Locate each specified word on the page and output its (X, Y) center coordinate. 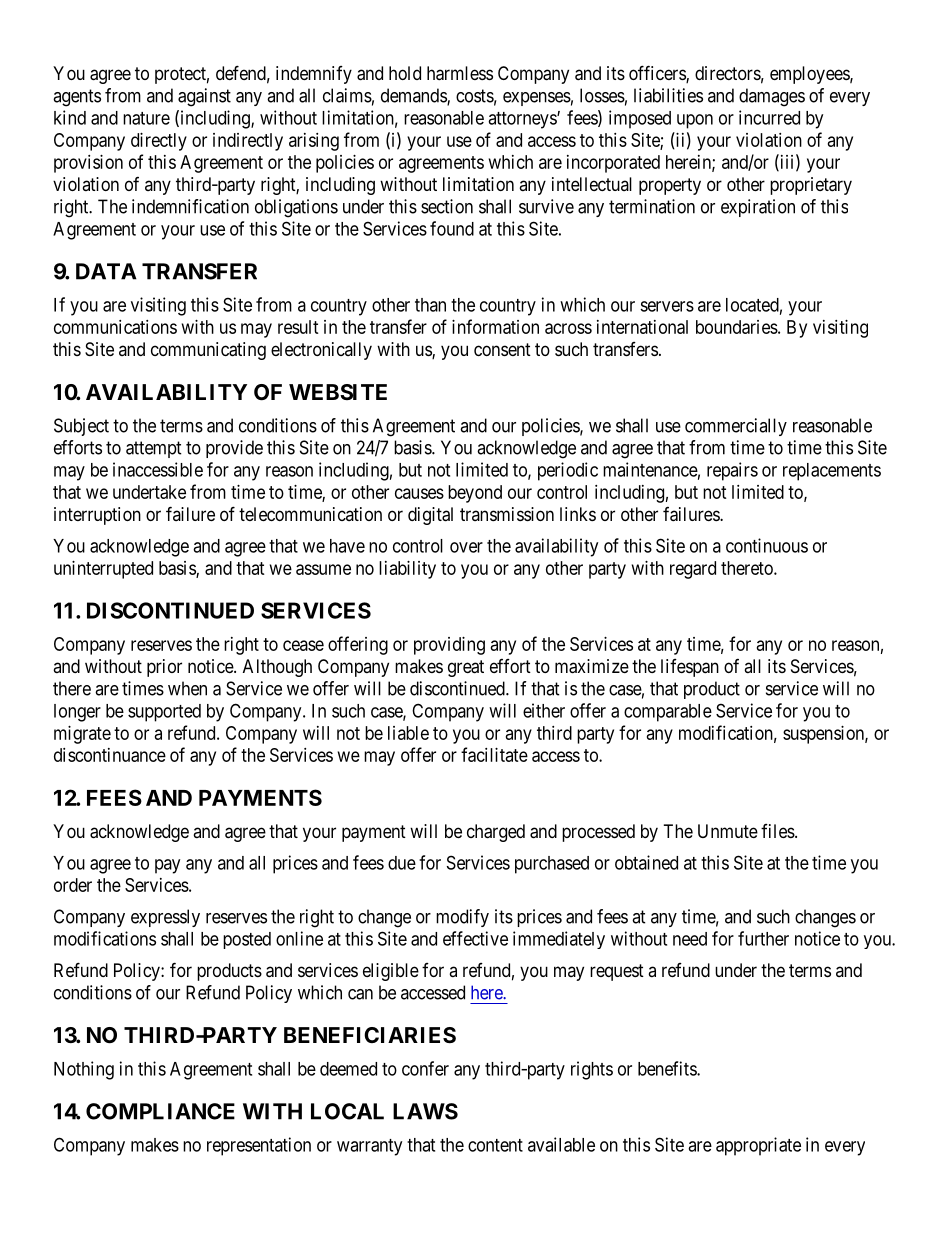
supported (164, 713)
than (430, 305)
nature (146, 118)
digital (430, 516)
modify (462, 918)
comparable (668, 713)
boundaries (737, 327)
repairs (732, 471)
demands (414, 96)
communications (115, 327)
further (763, 938)
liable (408, 733)
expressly (165, 918)
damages (772, 97)
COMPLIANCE (160, 1111)
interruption (97, 516)
